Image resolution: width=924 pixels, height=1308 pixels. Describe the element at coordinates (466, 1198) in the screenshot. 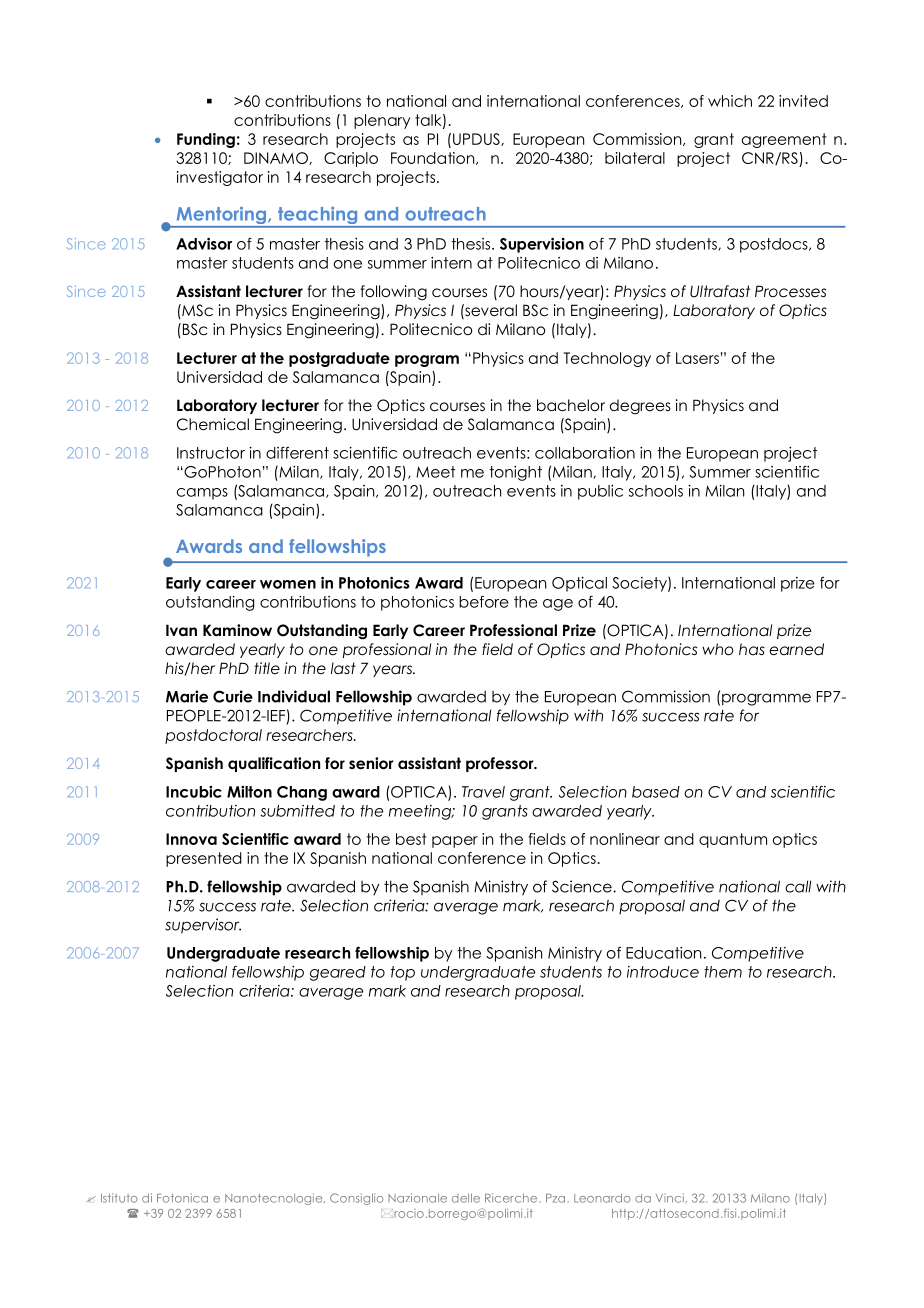

I see `delle` at that location.
